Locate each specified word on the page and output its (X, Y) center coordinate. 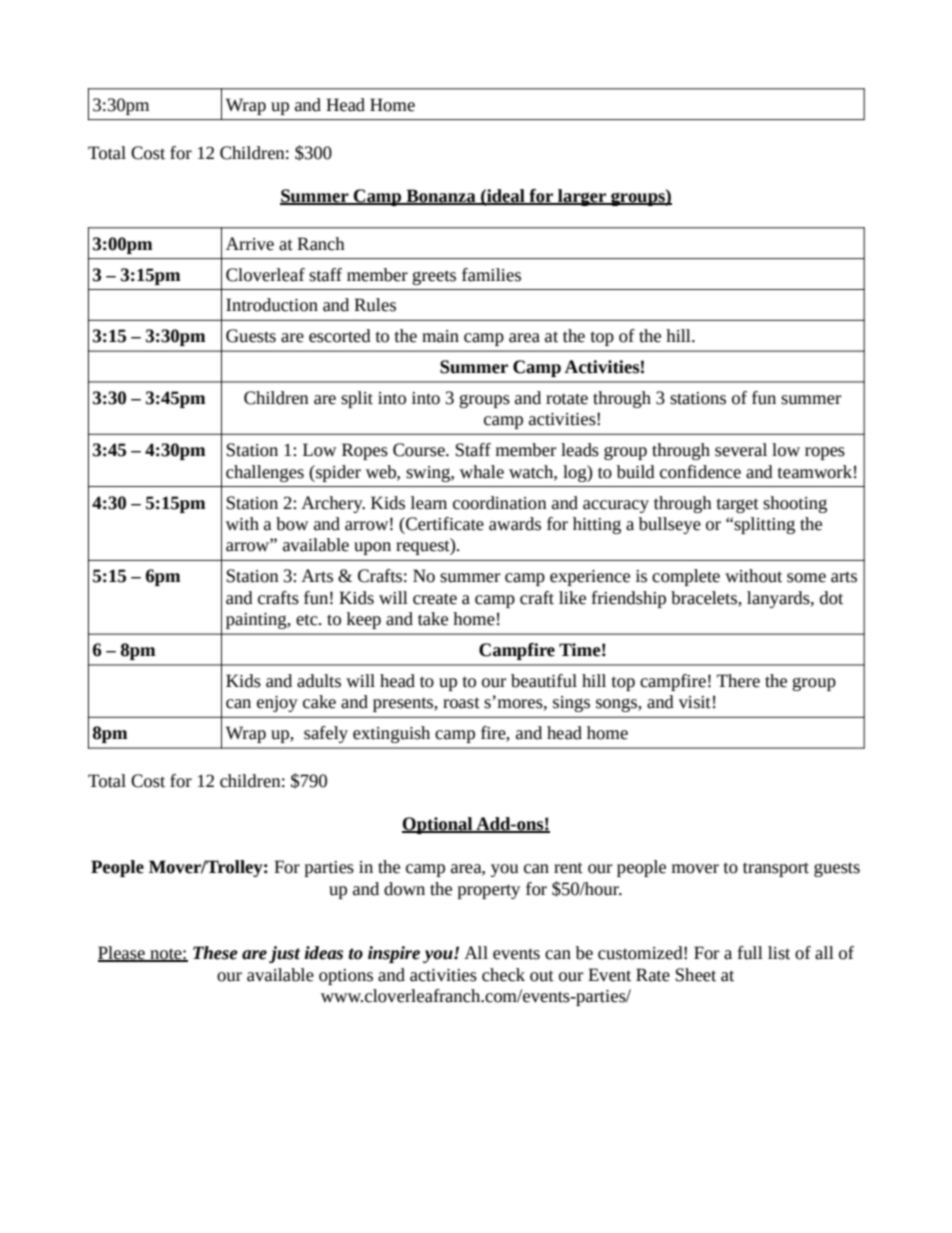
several (741, 450)
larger (582, 197)
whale (482, 472)
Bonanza (441, 196)
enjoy (277, 704)
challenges (265, 473)
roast (461, 703)
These (215, 953)
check (503, 975)
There (738, 681)
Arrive (250, 244)
